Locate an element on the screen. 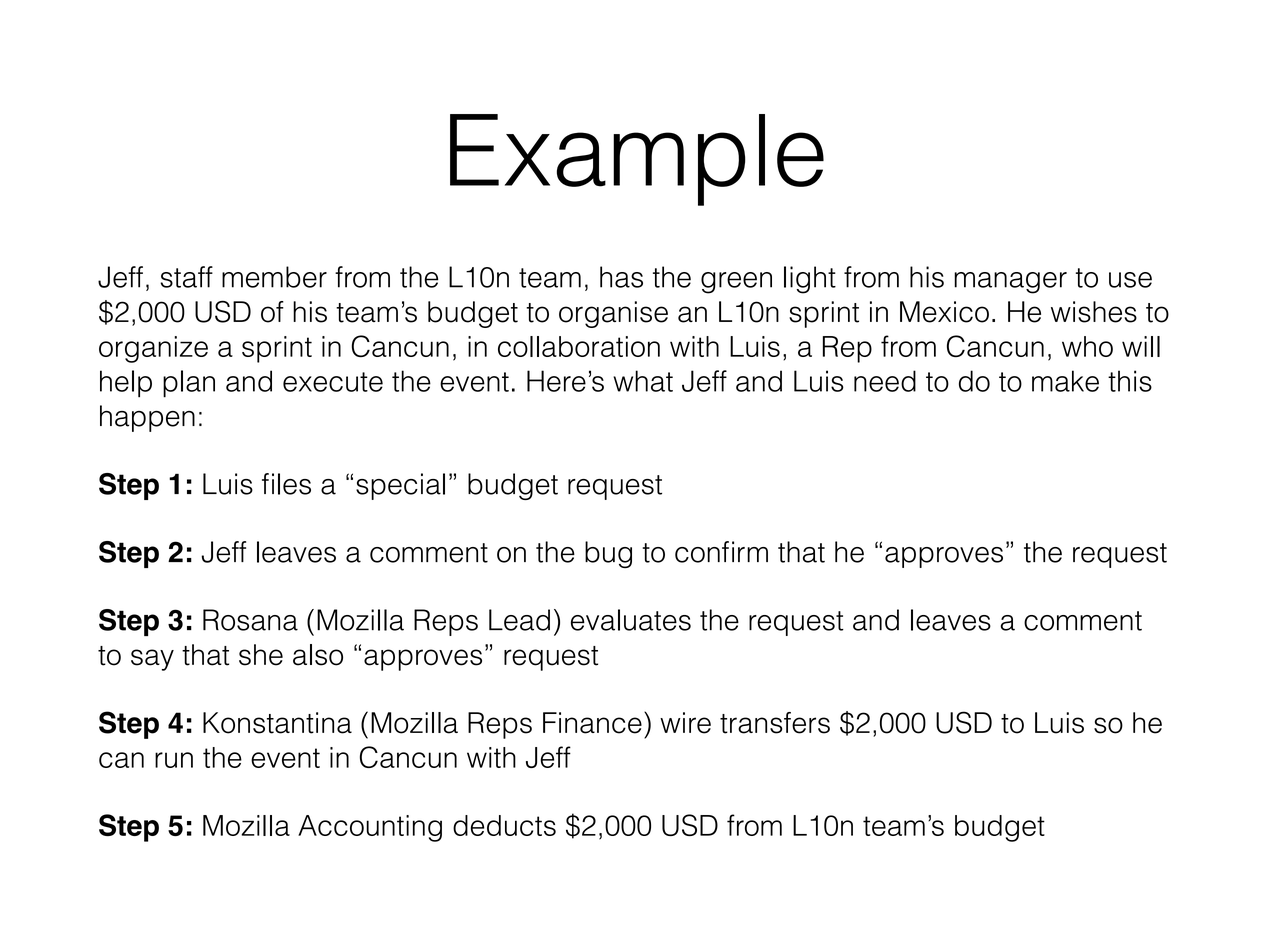 This screenshot has height=952, width=1270. bug is located at coordinates (608, 554).
